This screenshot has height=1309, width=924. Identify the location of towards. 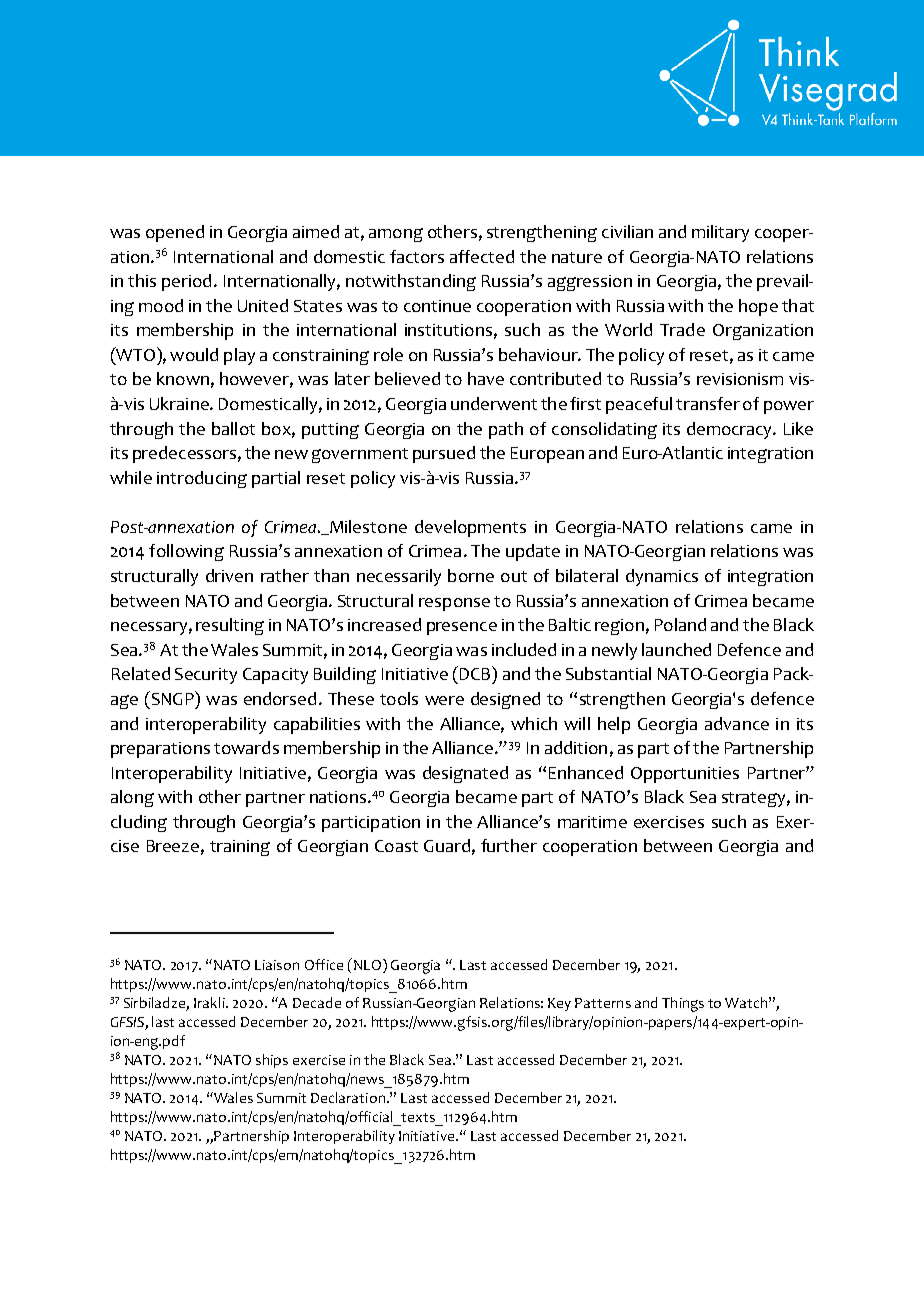
(246, 747).
